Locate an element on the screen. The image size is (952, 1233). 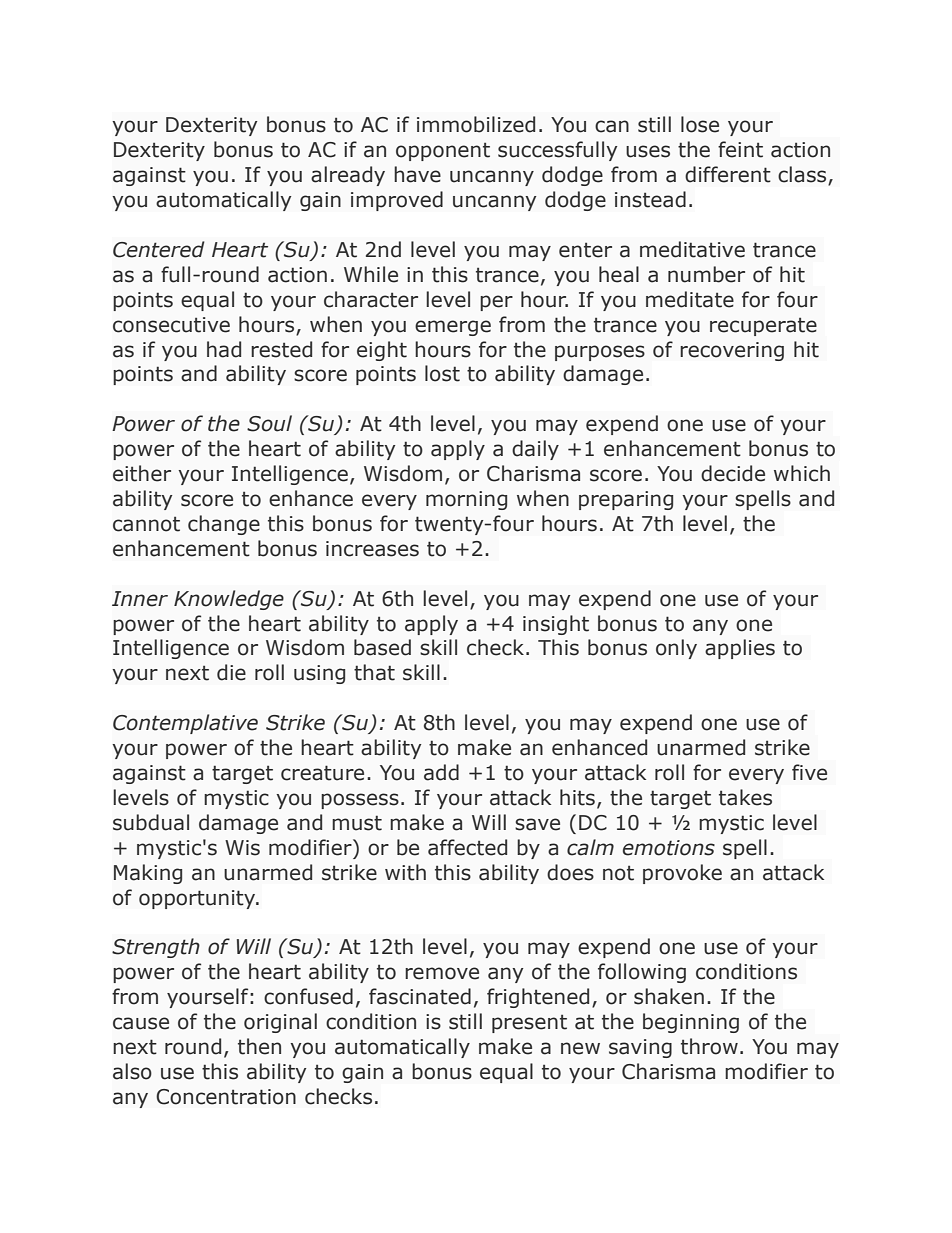
recovering is located at coordinates (732, 351).
